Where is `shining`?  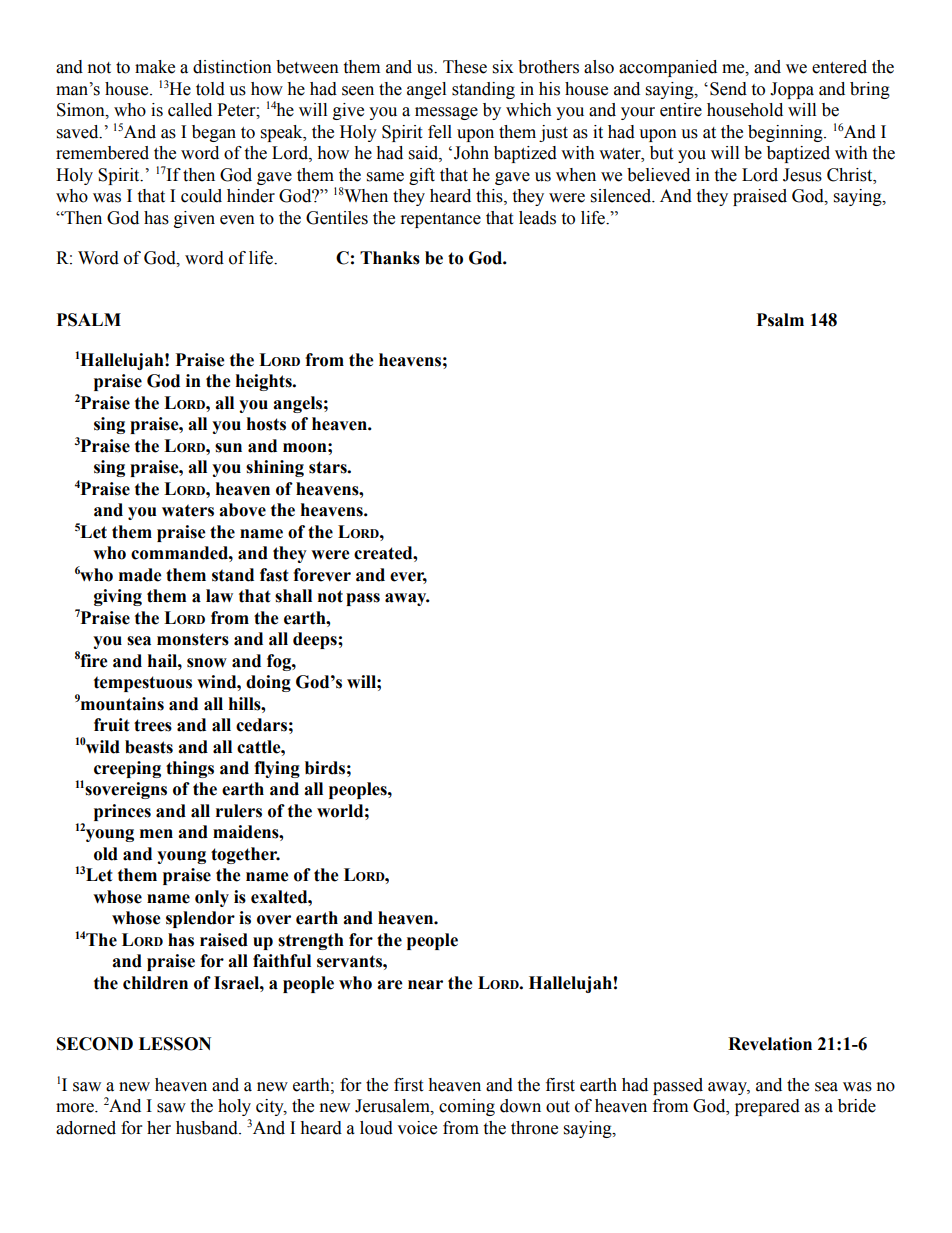
shining is located at coordinates (275, 468).
